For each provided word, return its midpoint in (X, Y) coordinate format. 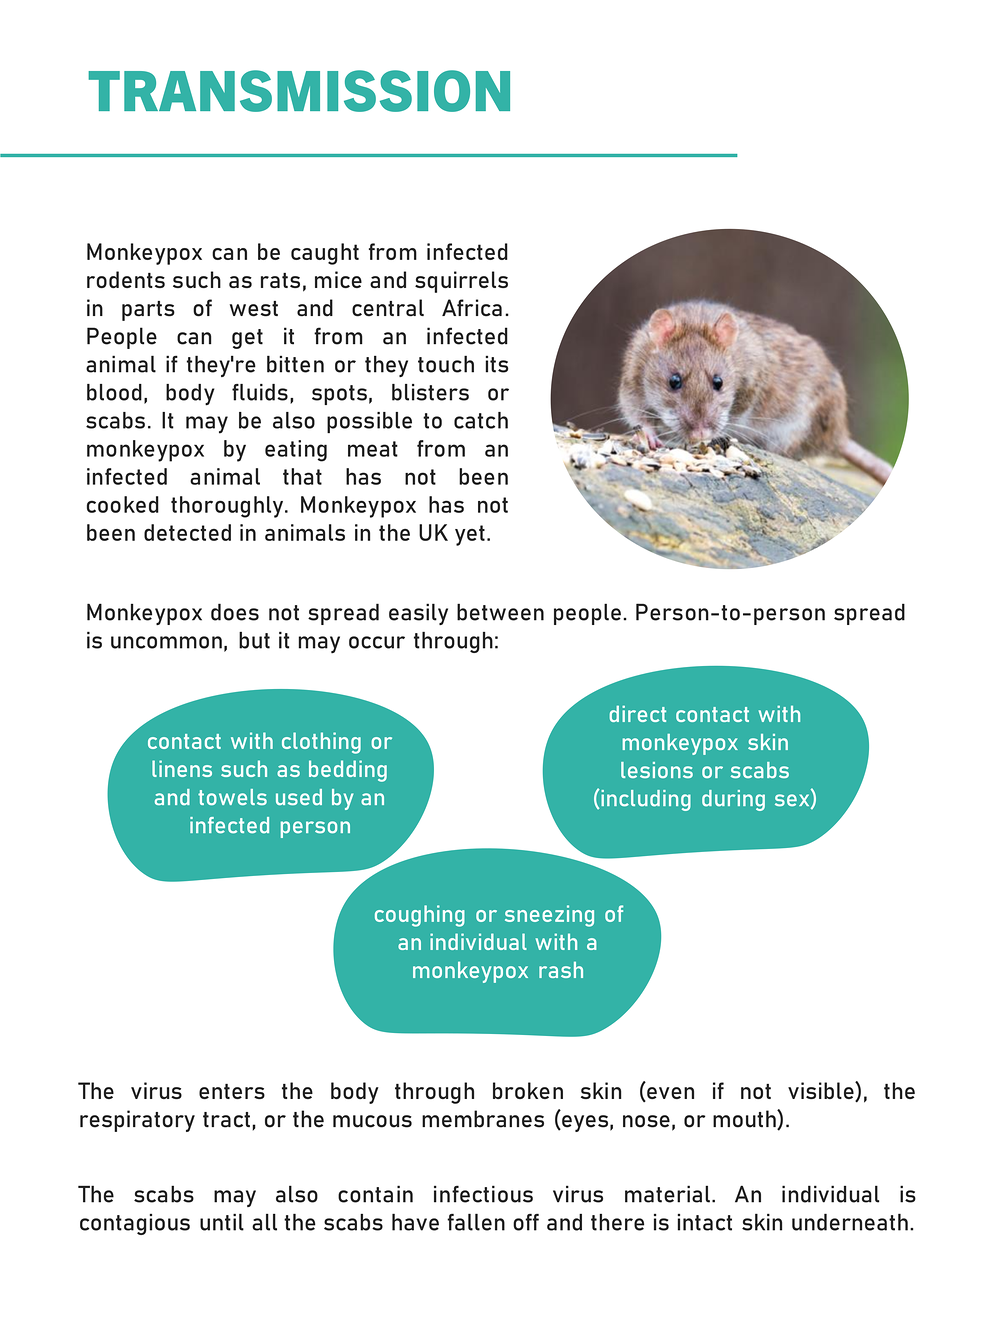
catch (481, 420)
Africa (472, 308)
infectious (483, 1194)
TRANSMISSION (299, 91)
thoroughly (228, 507)
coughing (420, 916)
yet (470, 535)
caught (325, 254)
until (222, 1222)
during (733, 800)
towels (232, 797)
